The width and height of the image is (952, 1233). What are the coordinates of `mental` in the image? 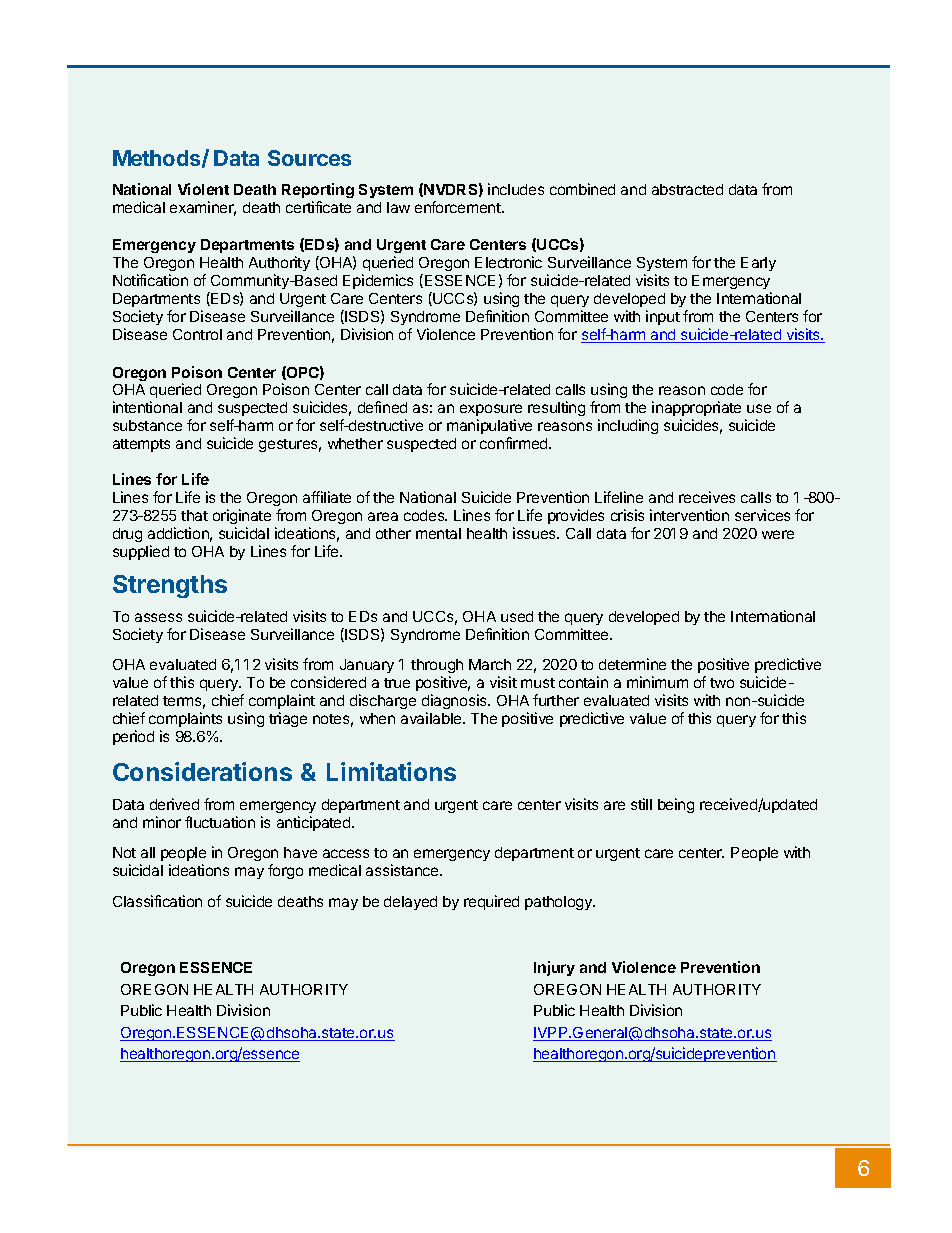 It's located at (438, 533).
